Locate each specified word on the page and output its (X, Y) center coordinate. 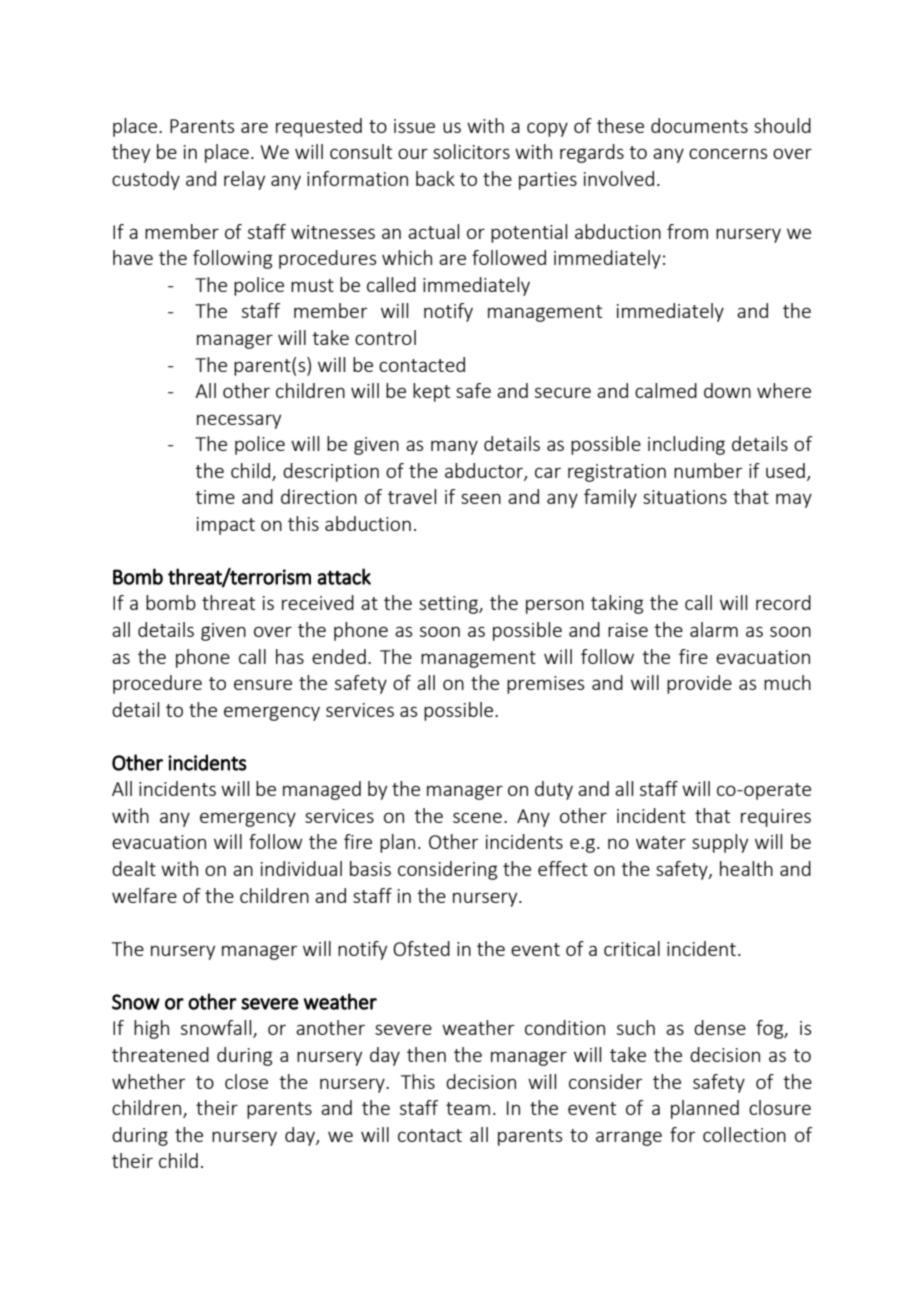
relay (244, 180)
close (246, 1081)
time (215, 497)
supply (720, 843)
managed (322, 790)
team (468, 1108)
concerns (728, 153)
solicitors (471, 151)
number (708, 470)
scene (477, 817)
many (454, 447)
